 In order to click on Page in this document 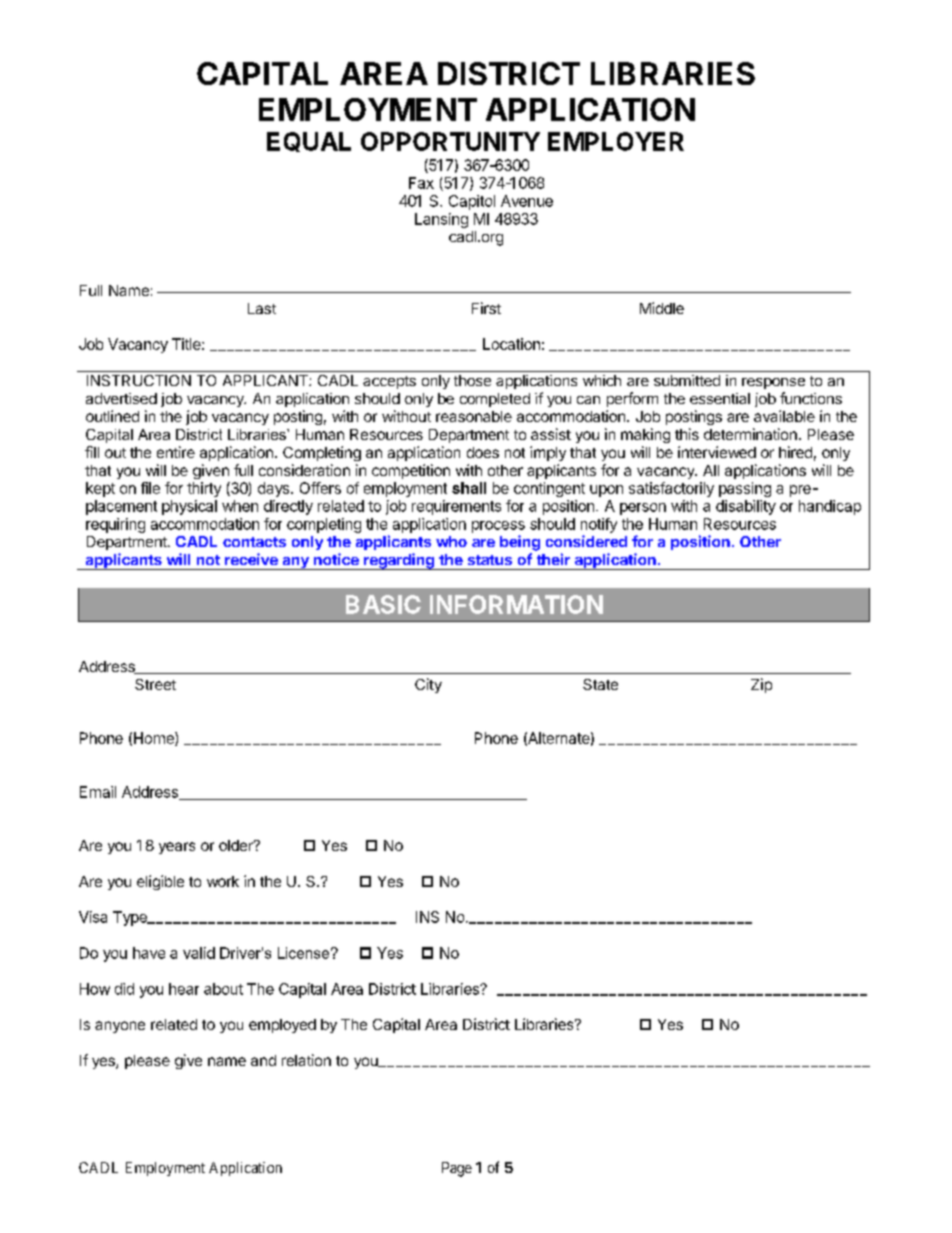, I will do `click(457, 1169)`.
